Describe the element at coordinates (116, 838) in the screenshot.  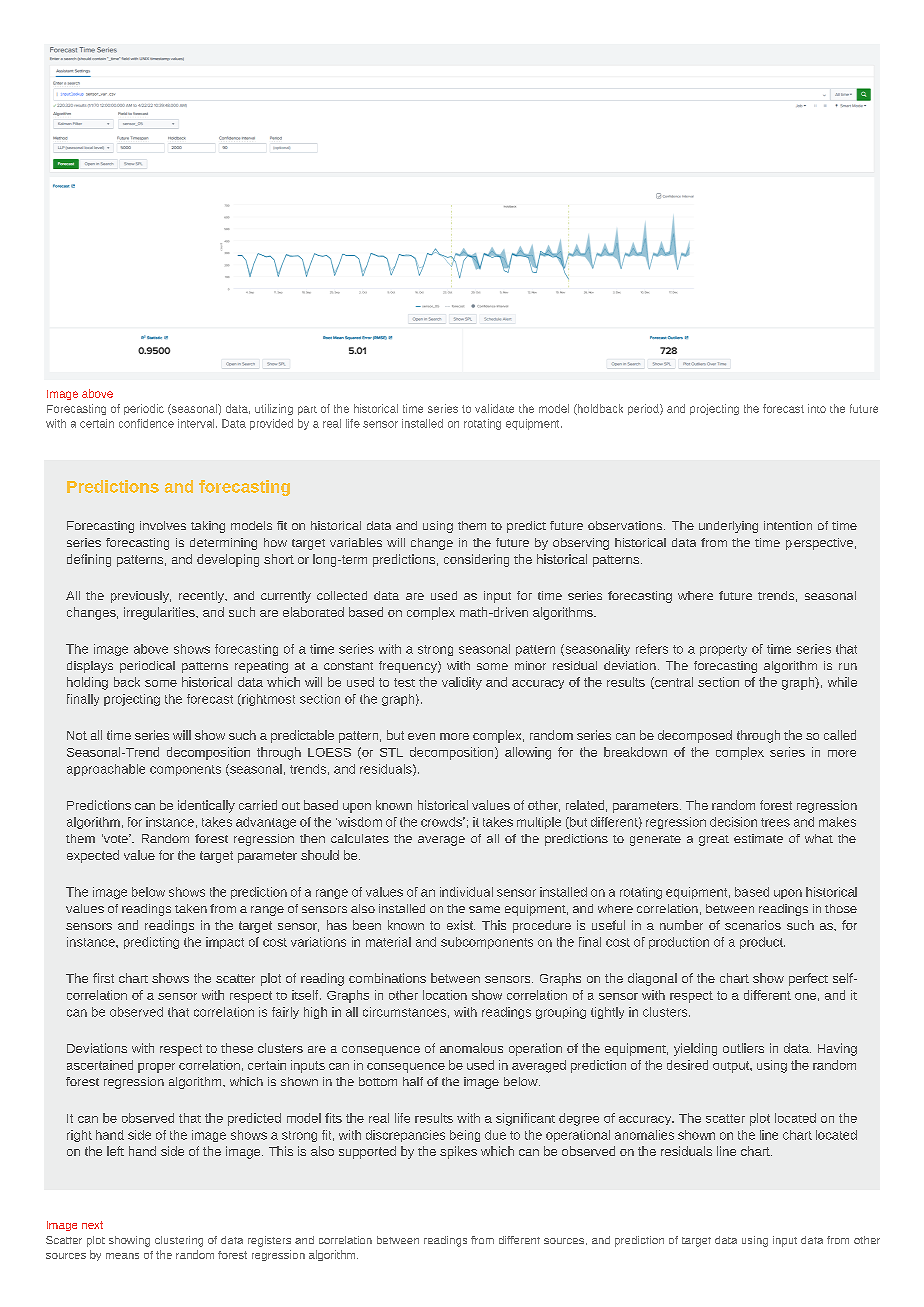
I see `vote` at that location.
